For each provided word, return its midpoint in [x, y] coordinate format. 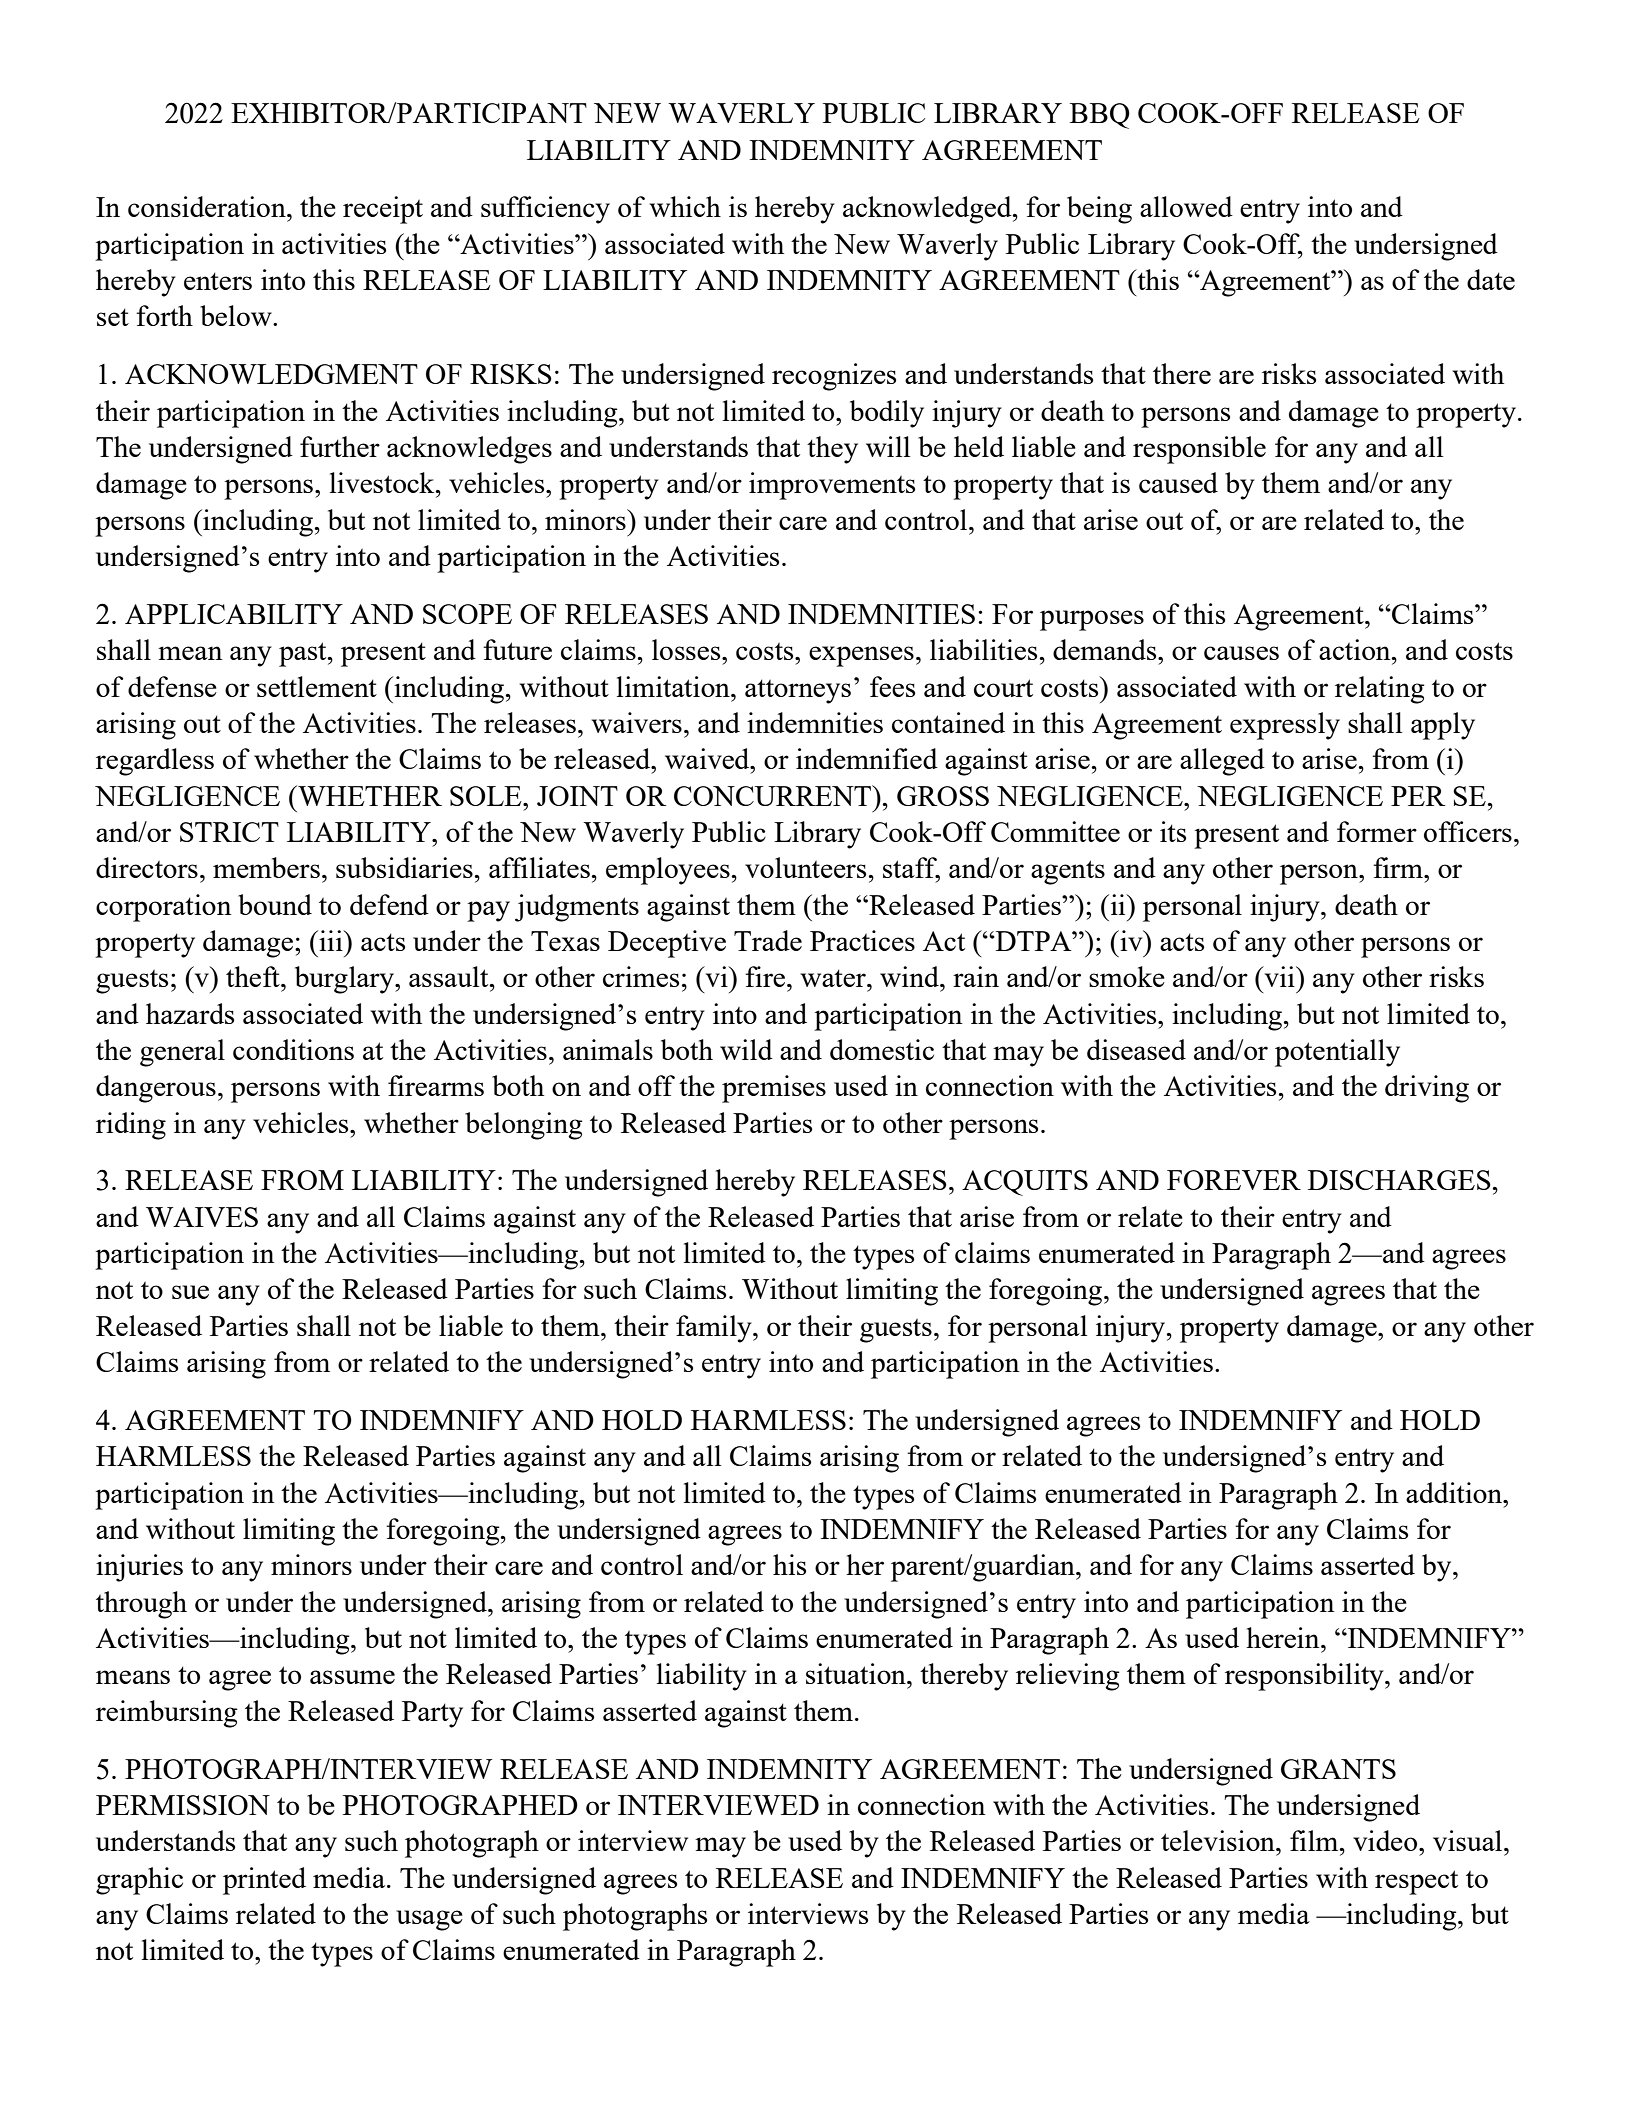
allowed [1186, 206]
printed [264, 1881]
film [1315, 1840]
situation [857, 1673]
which [685, 206]
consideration [208, 206]
